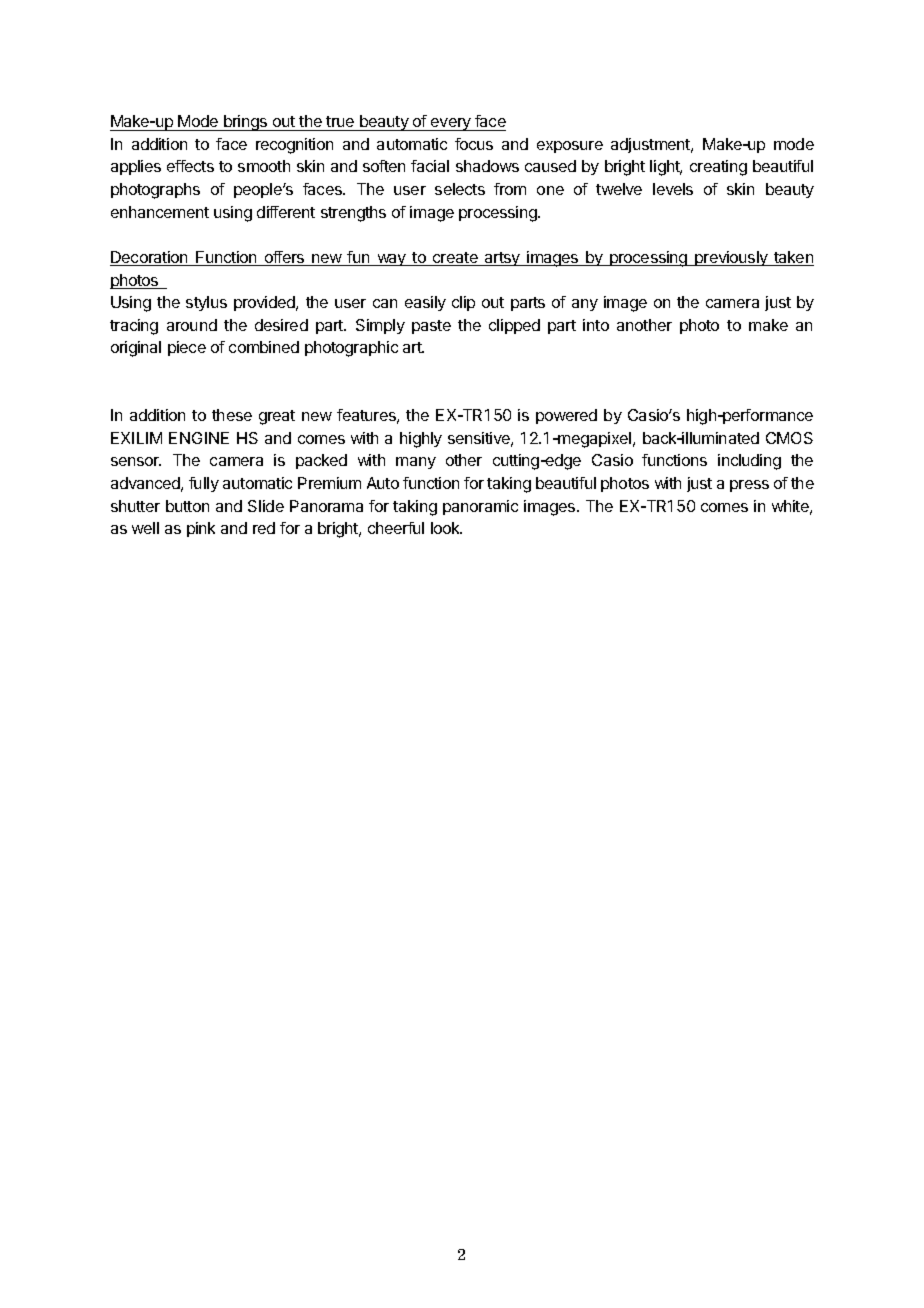  I want to click on around, so click(192, 325).
